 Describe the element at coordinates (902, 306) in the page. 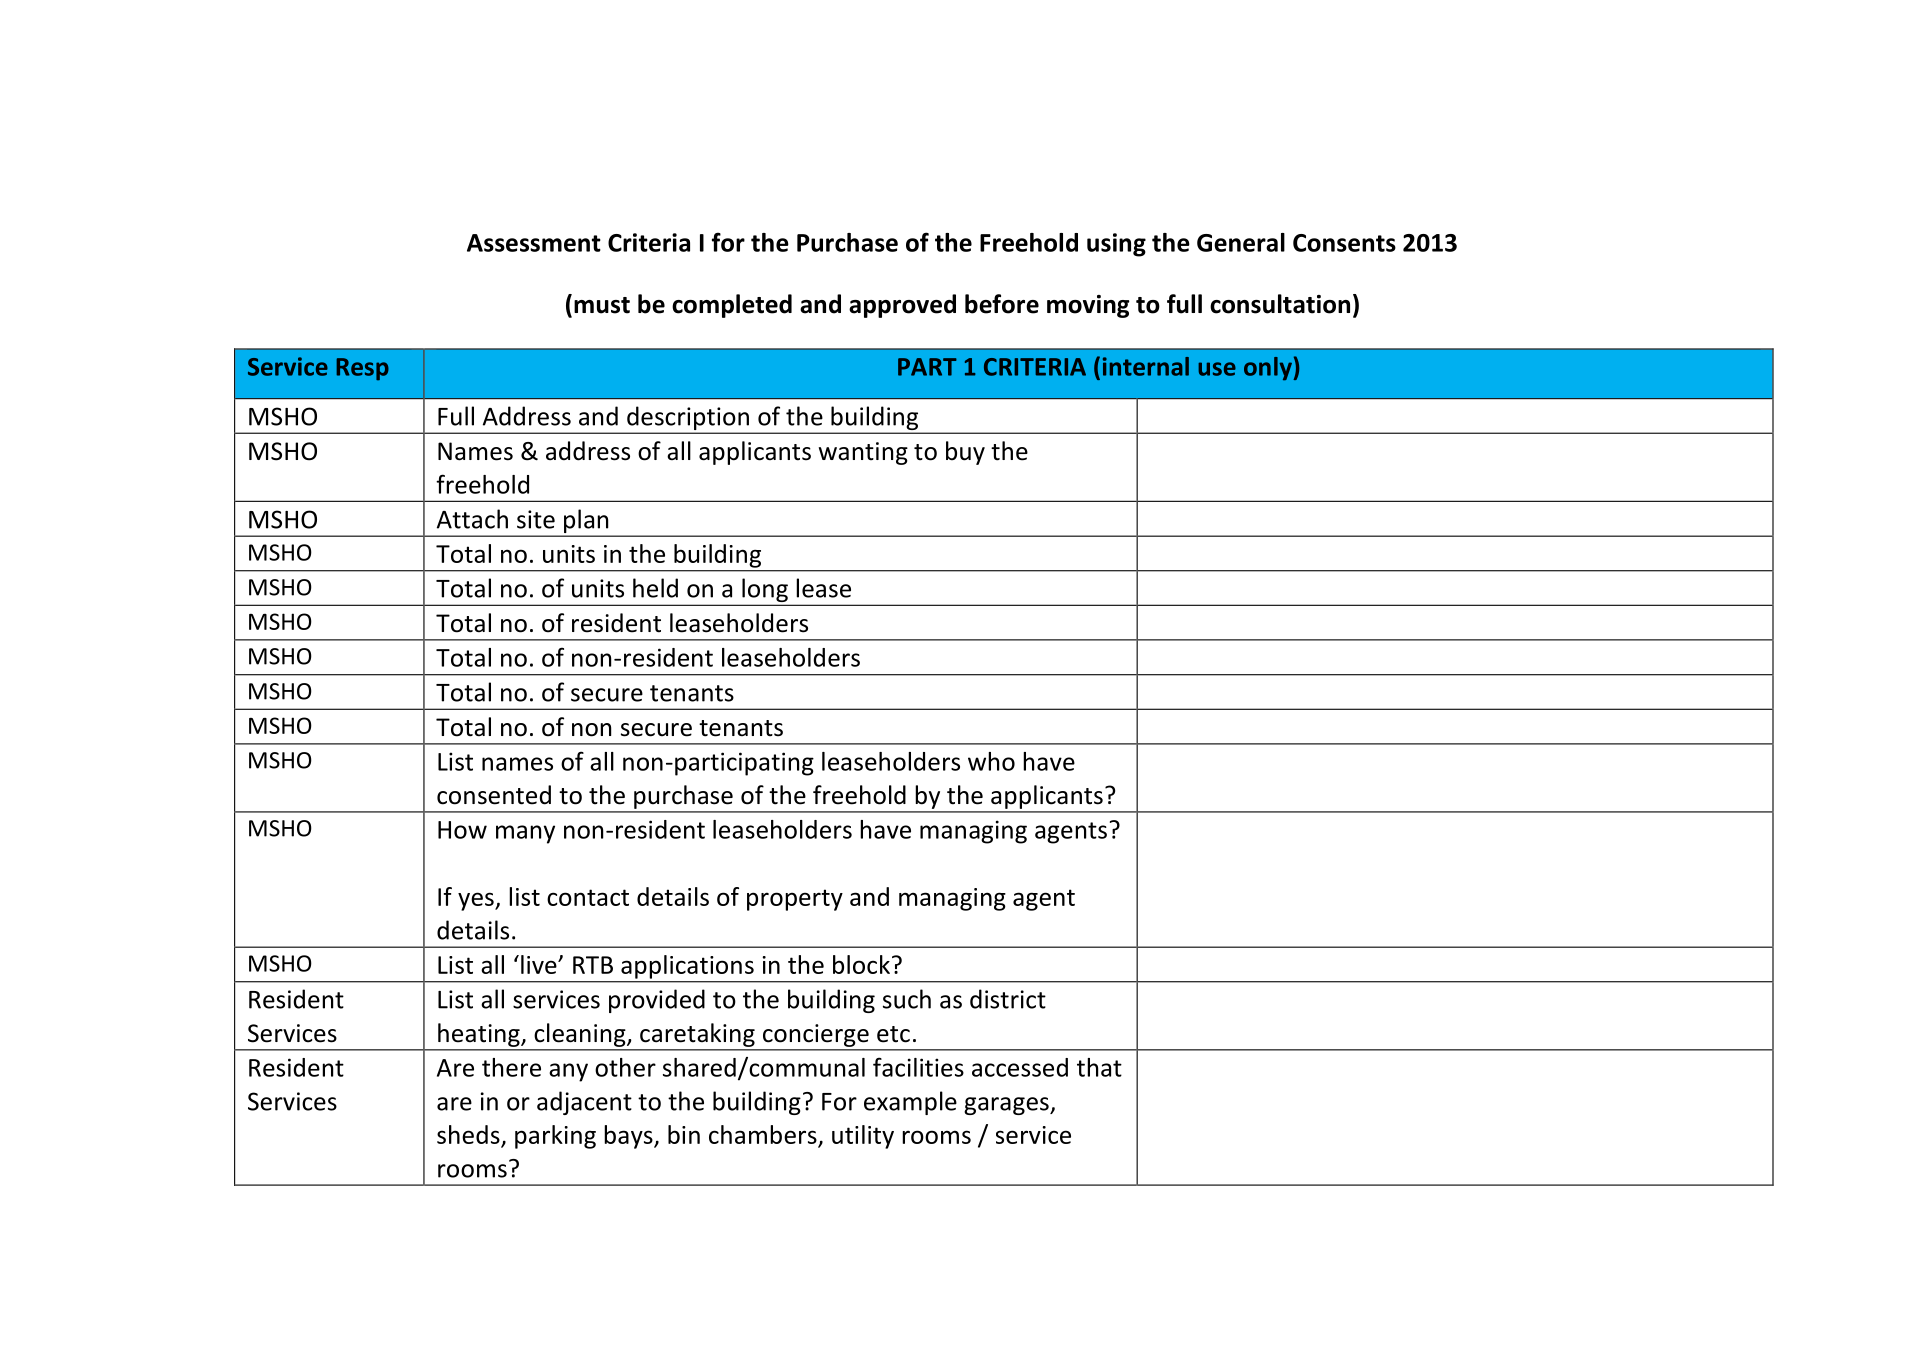

I see `approved` at that location.
